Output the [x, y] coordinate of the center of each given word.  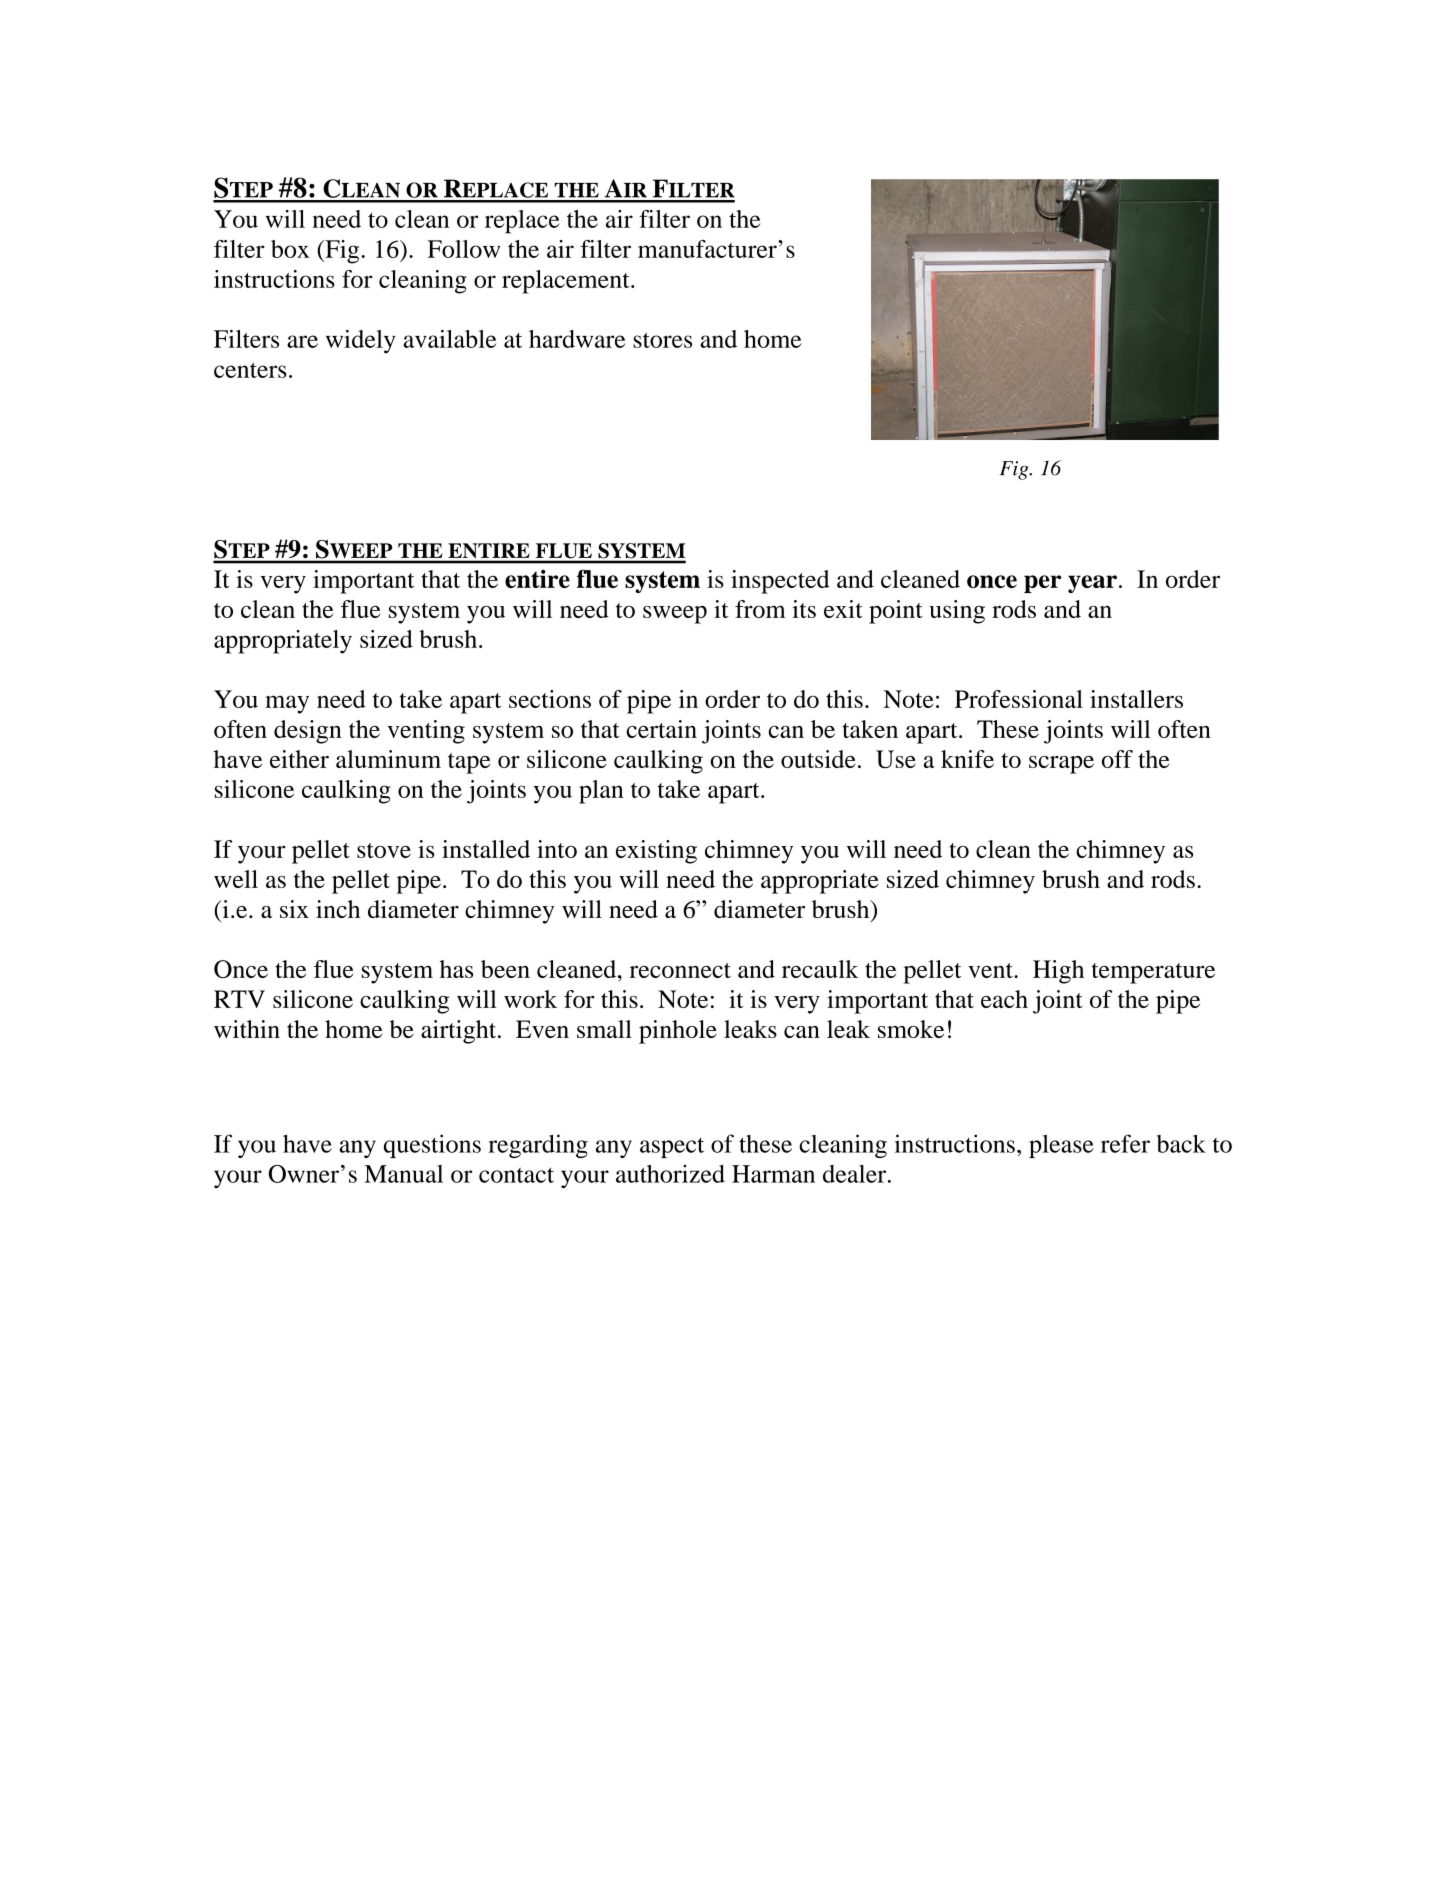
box [290, 249]
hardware [577, 339]
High [1058, 972]
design [308, 732]
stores [662, 340]
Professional [1019, 699]
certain [662, 729]
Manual [403, 1174]
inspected [780, 582]
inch [338, 909]
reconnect [680, 970]
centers [250, 370]
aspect [672, 1147]
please [1061, 1146]
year [1092, 584]
